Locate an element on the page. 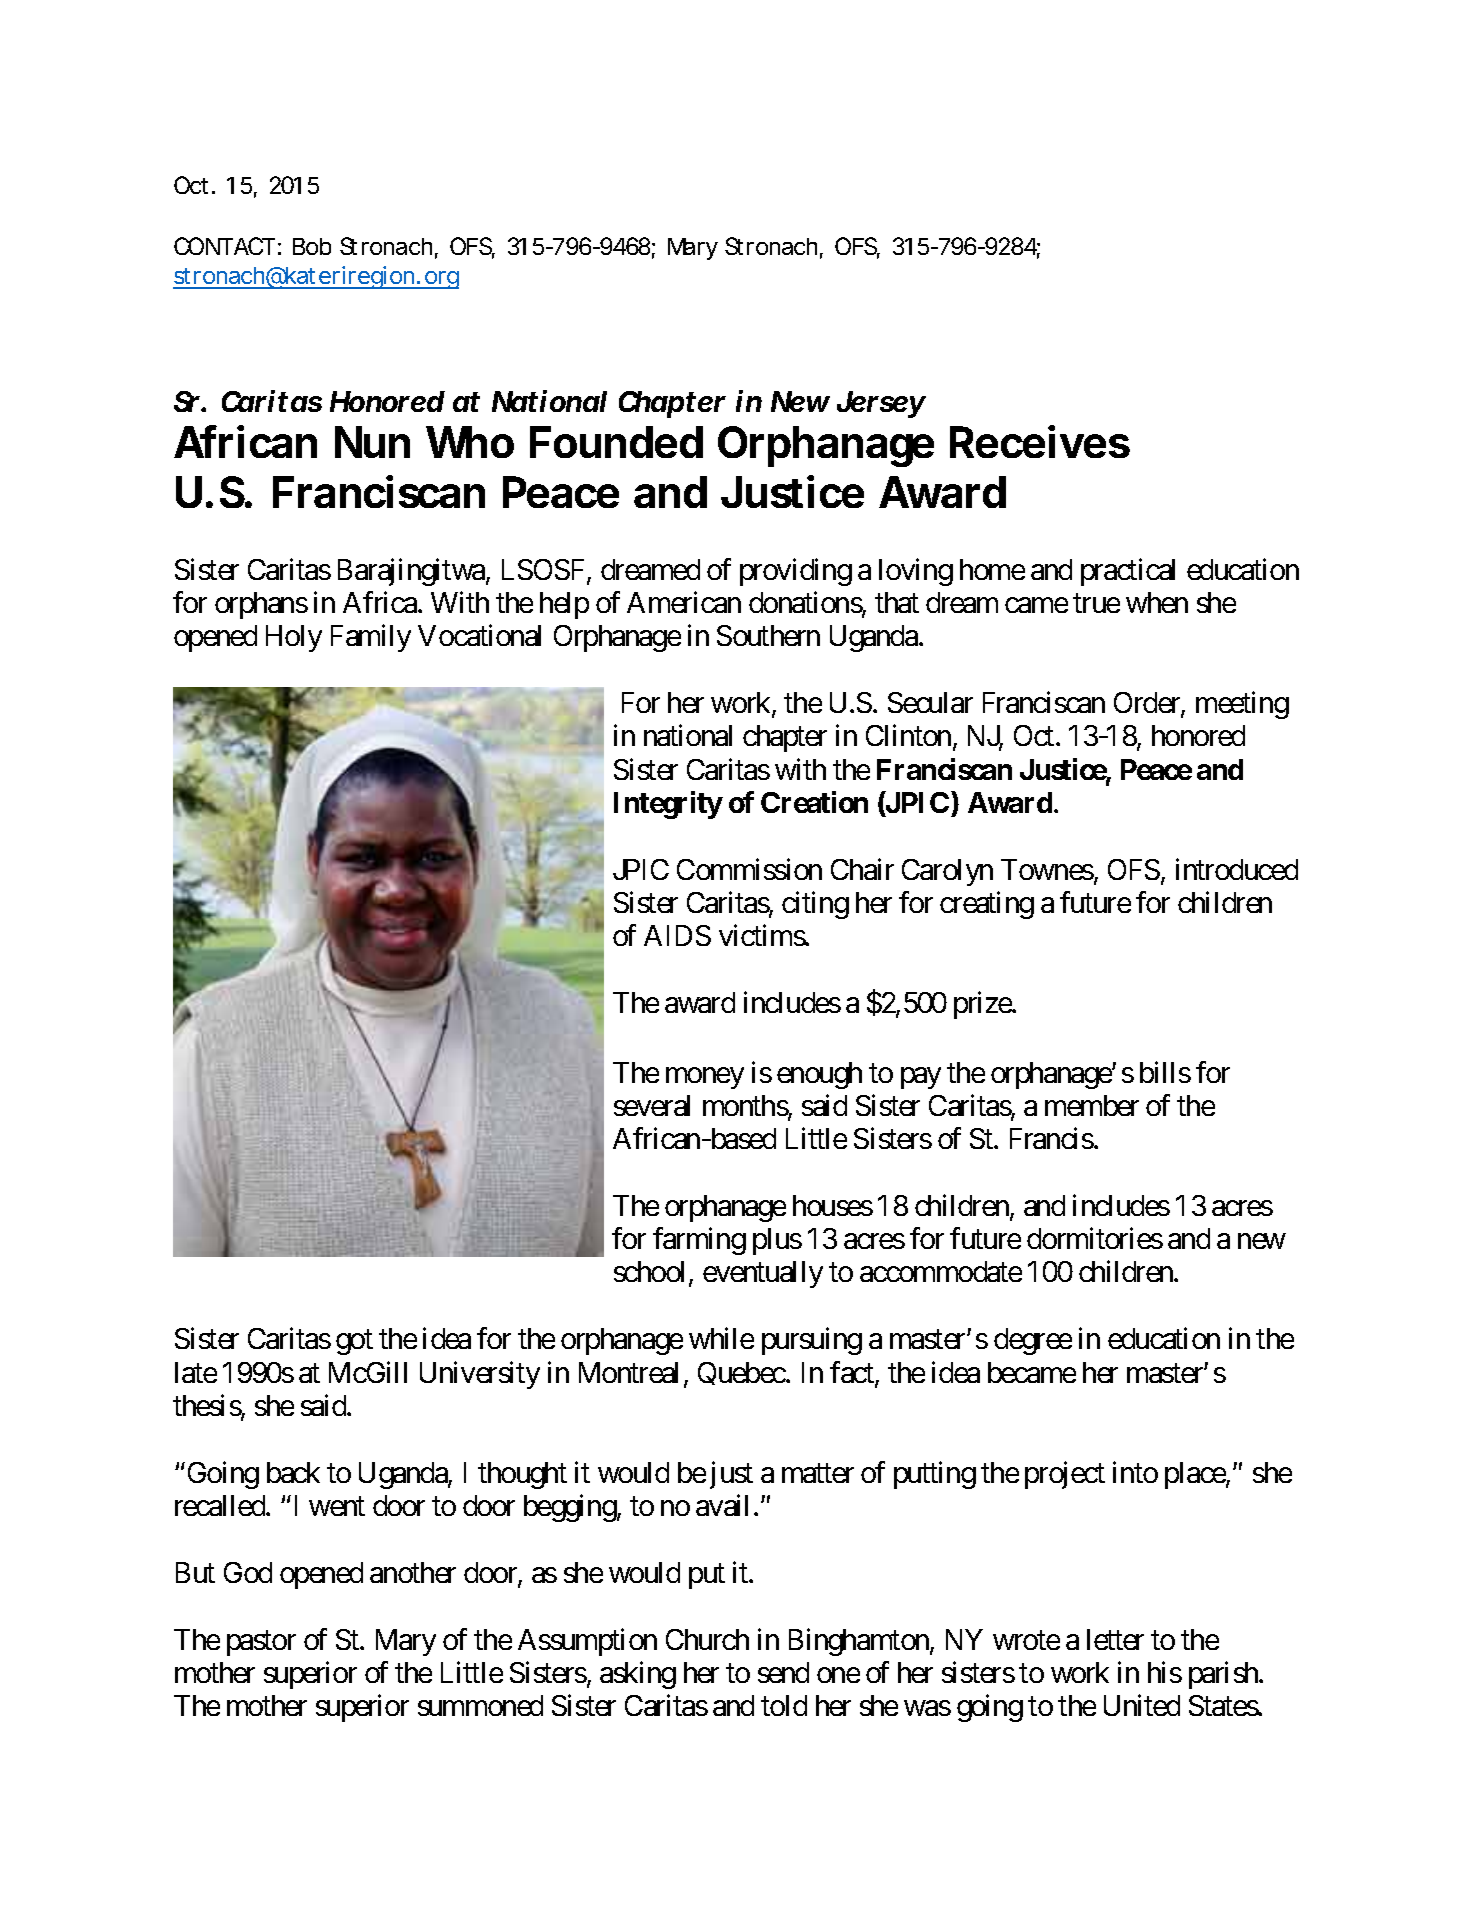  when is located at coordinates (1157, 602).
